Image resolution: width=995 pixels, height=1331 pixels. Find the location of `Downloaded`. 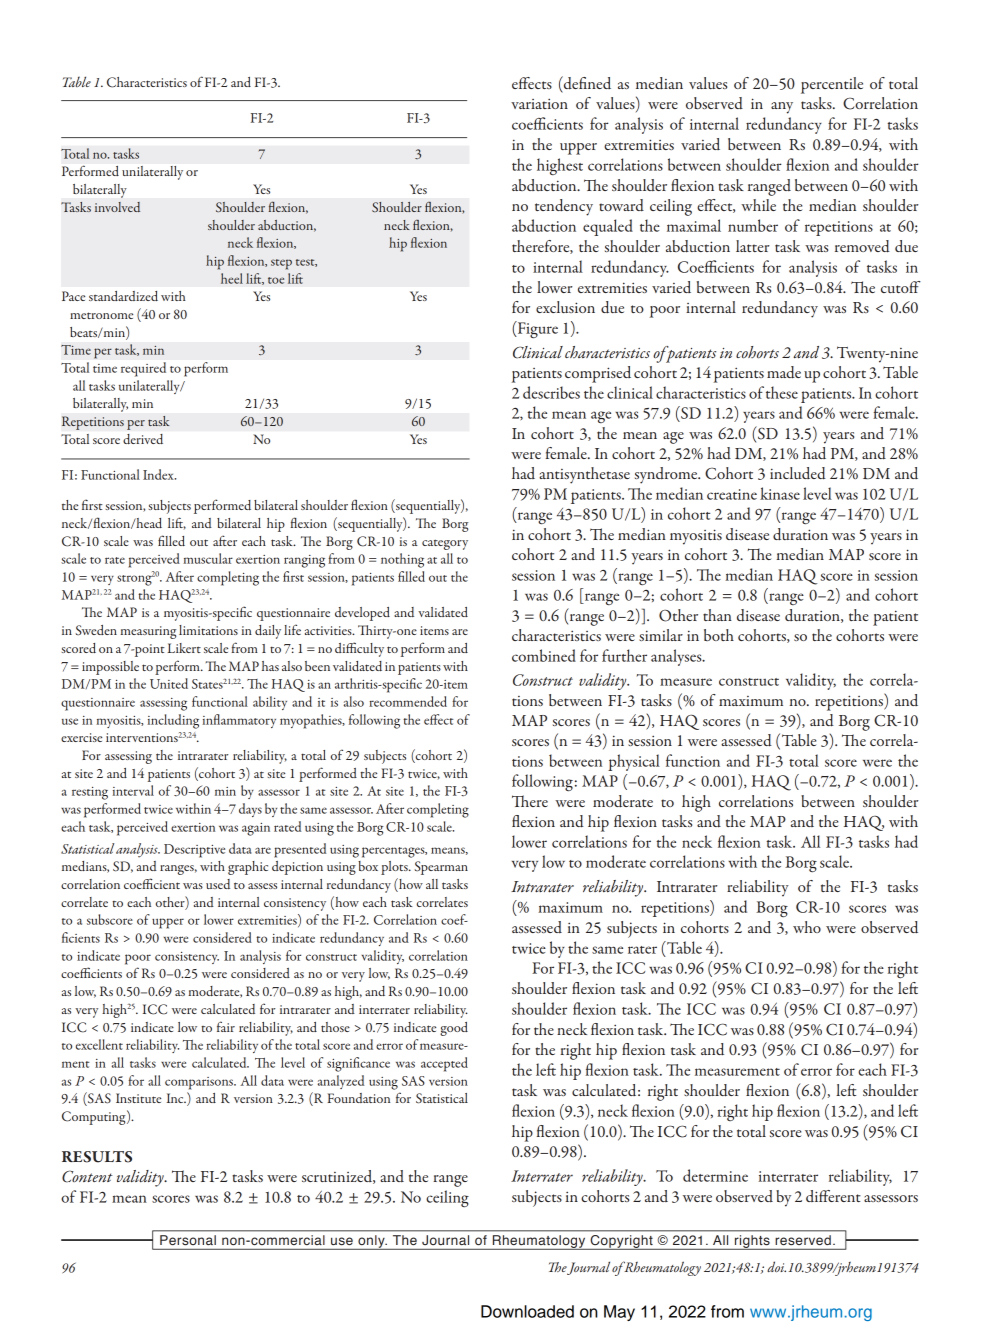

Downloaded is located at coordinates (527, 1311).
